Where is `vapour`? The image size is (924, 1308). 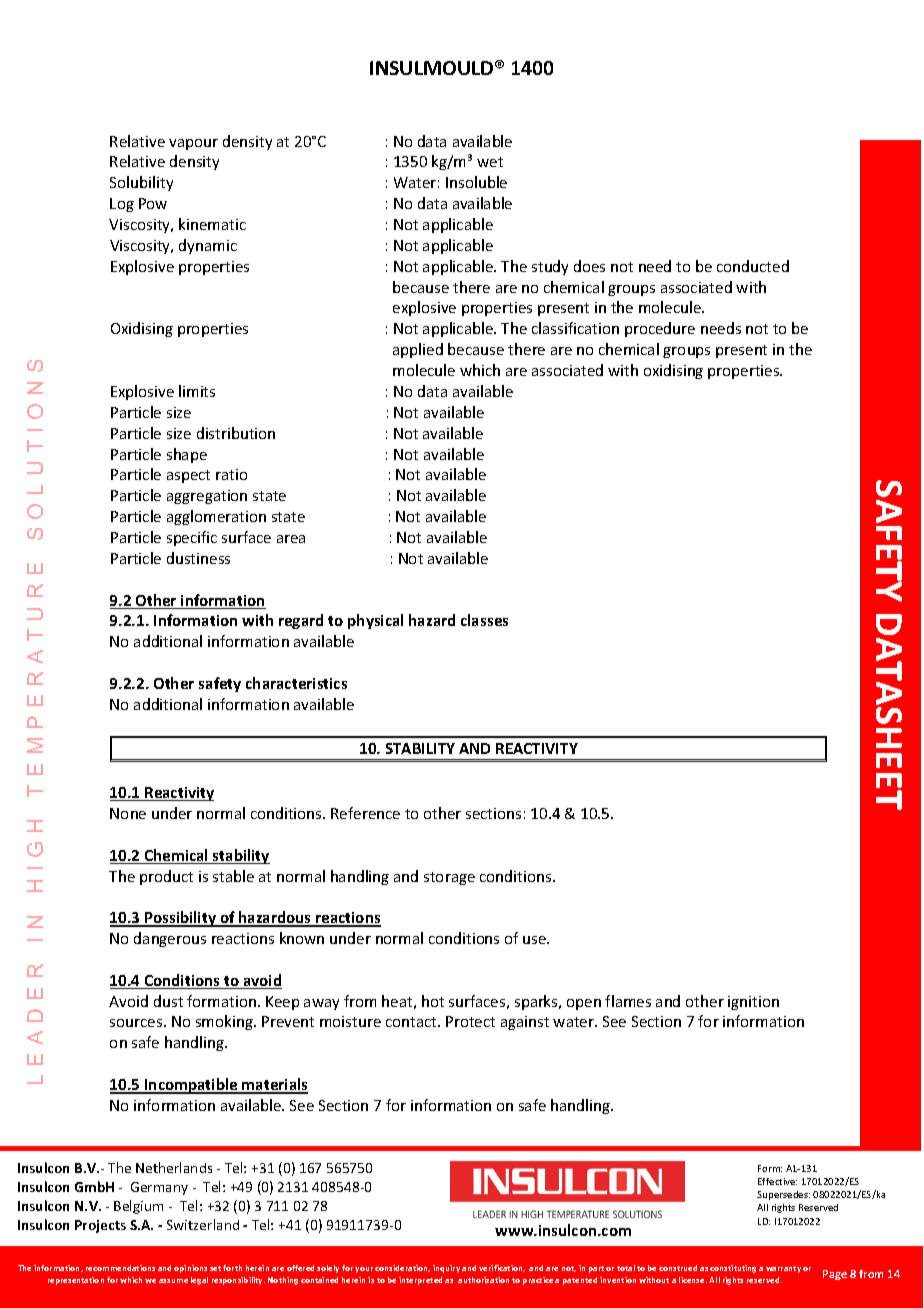
vapour is located at coordinates (193, 144).
